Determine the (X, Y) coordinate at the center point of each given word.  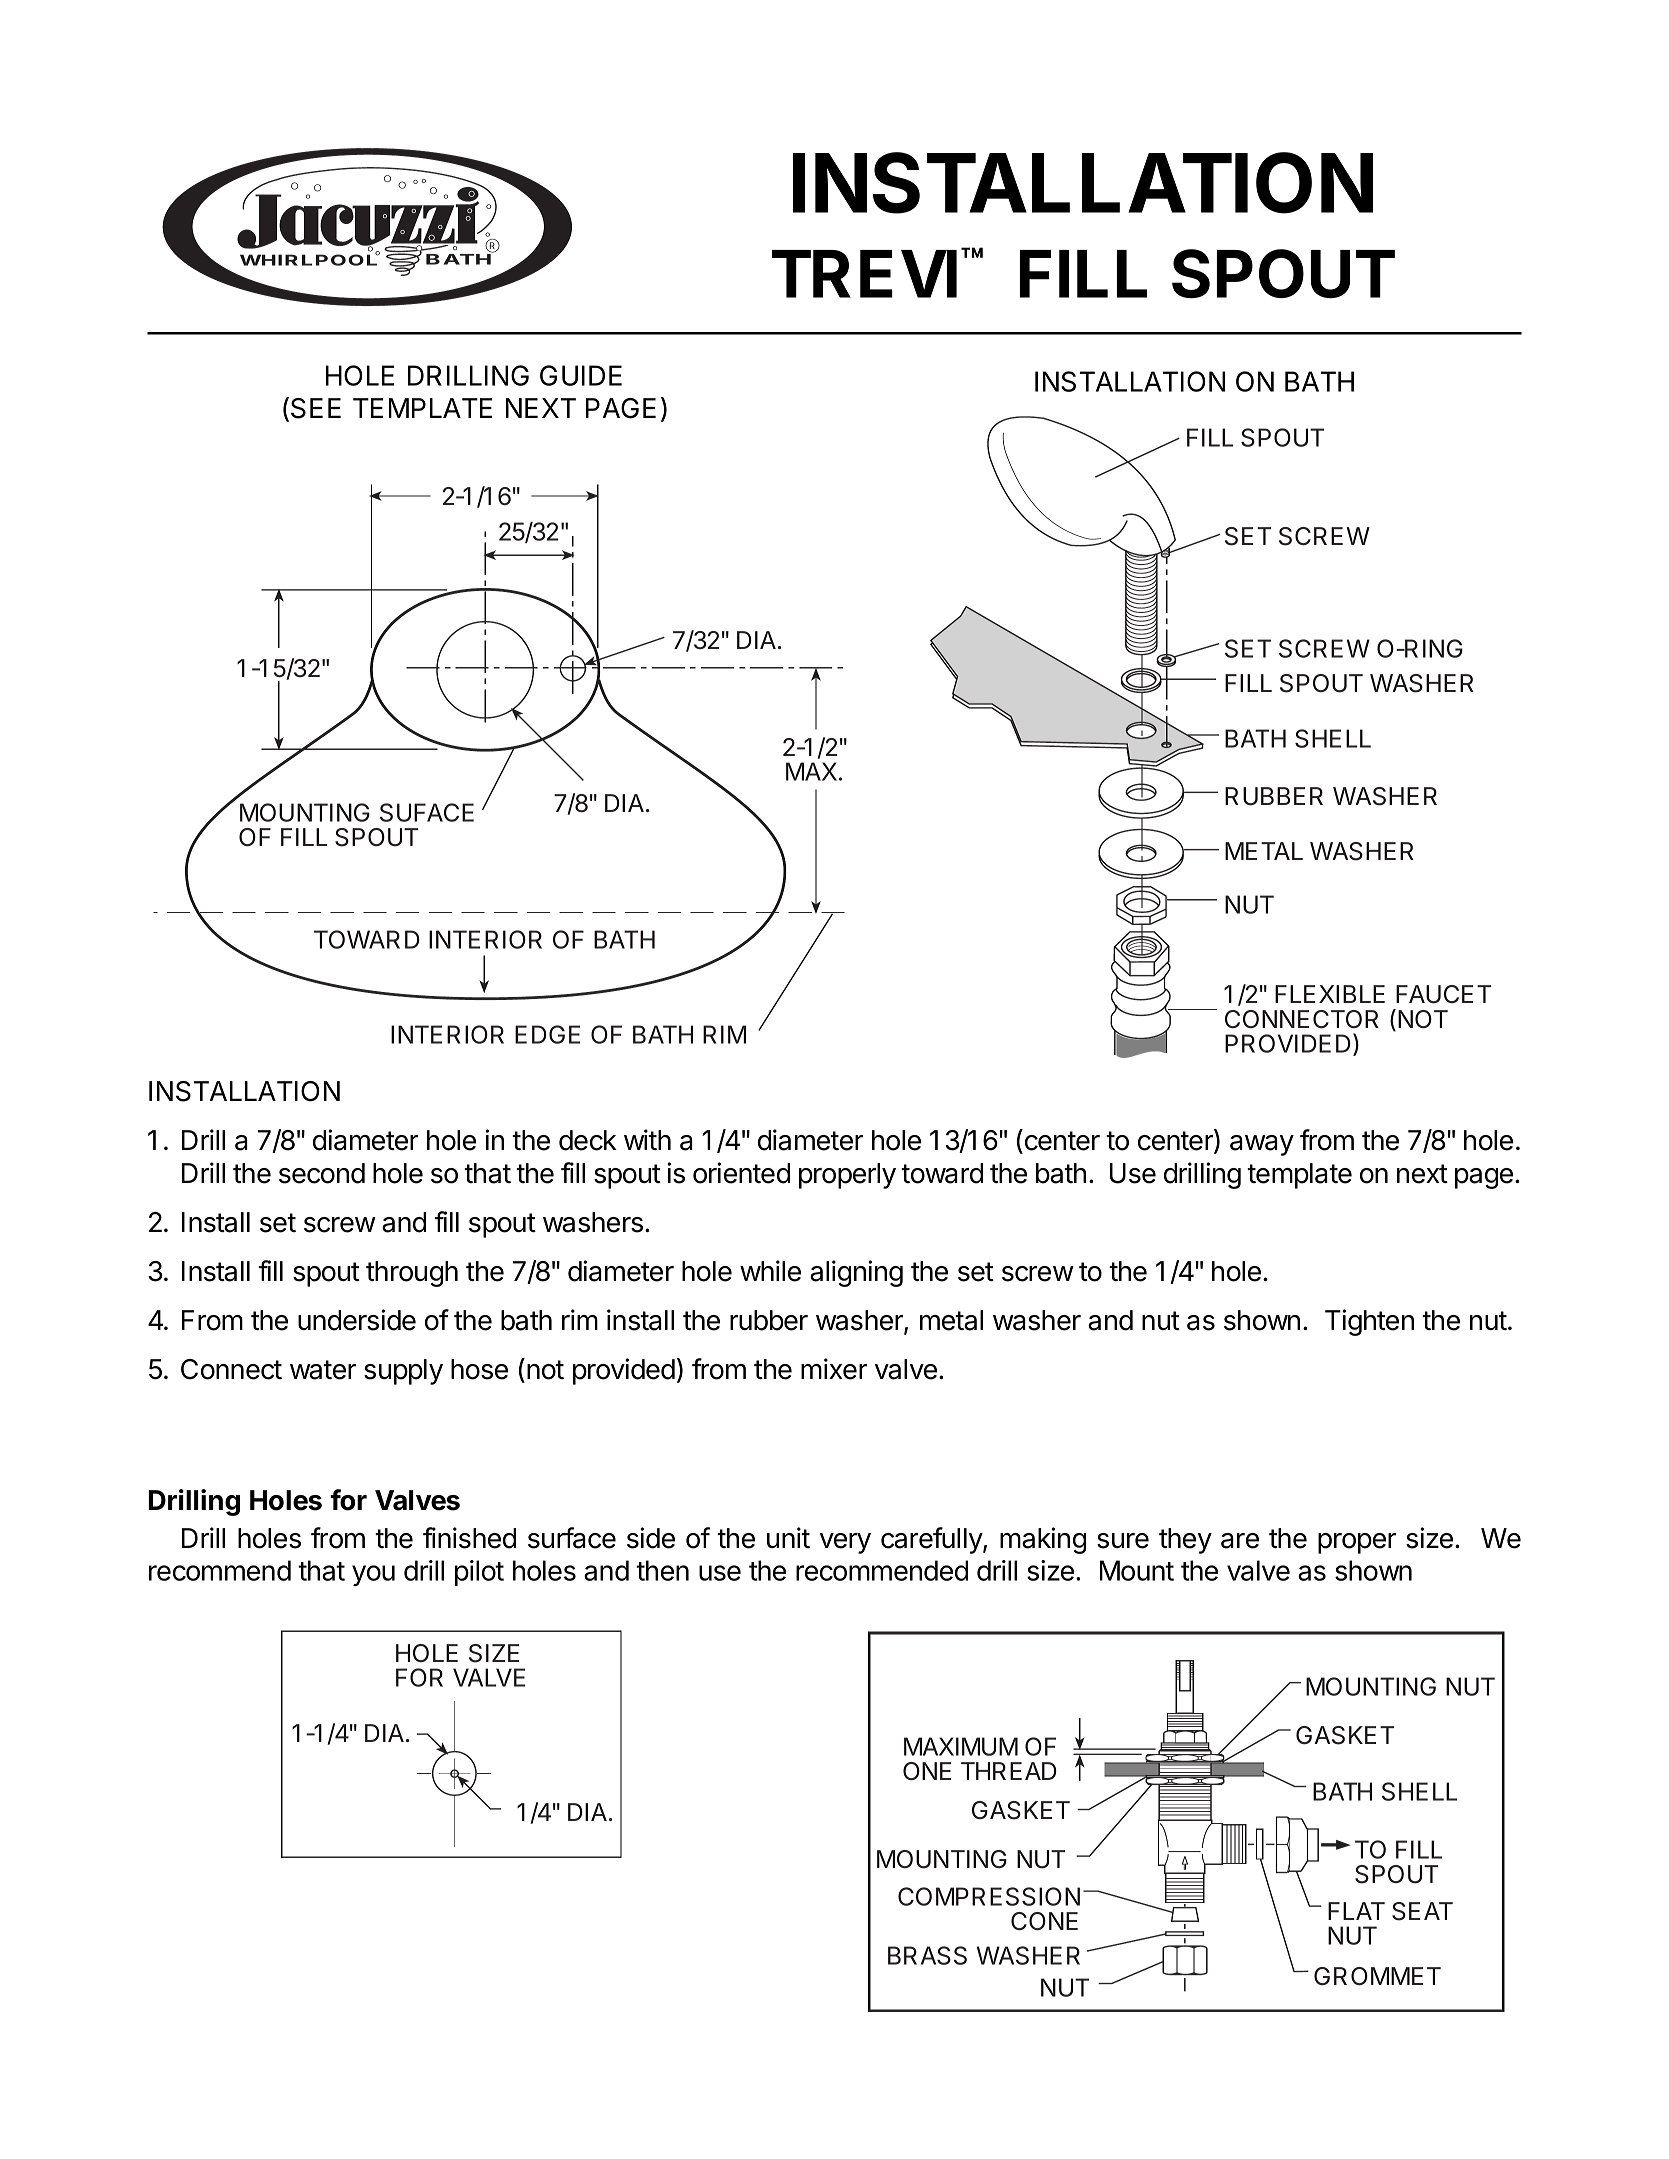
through (412, 1274)
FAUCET (1443, 994)
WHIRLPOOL (310, 259)
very (845, 1543)
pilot (479, 1573)
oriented (741, 1173)
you (373, 1575)
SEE (316, 408)
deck (588, 1140)
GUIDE (581, 375)
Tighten (1369, 1322)
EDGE (547, 1034)
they (1185, 1541)
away (1262, 1145)
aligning (856, 1273)
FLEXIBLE (1330, 994)
